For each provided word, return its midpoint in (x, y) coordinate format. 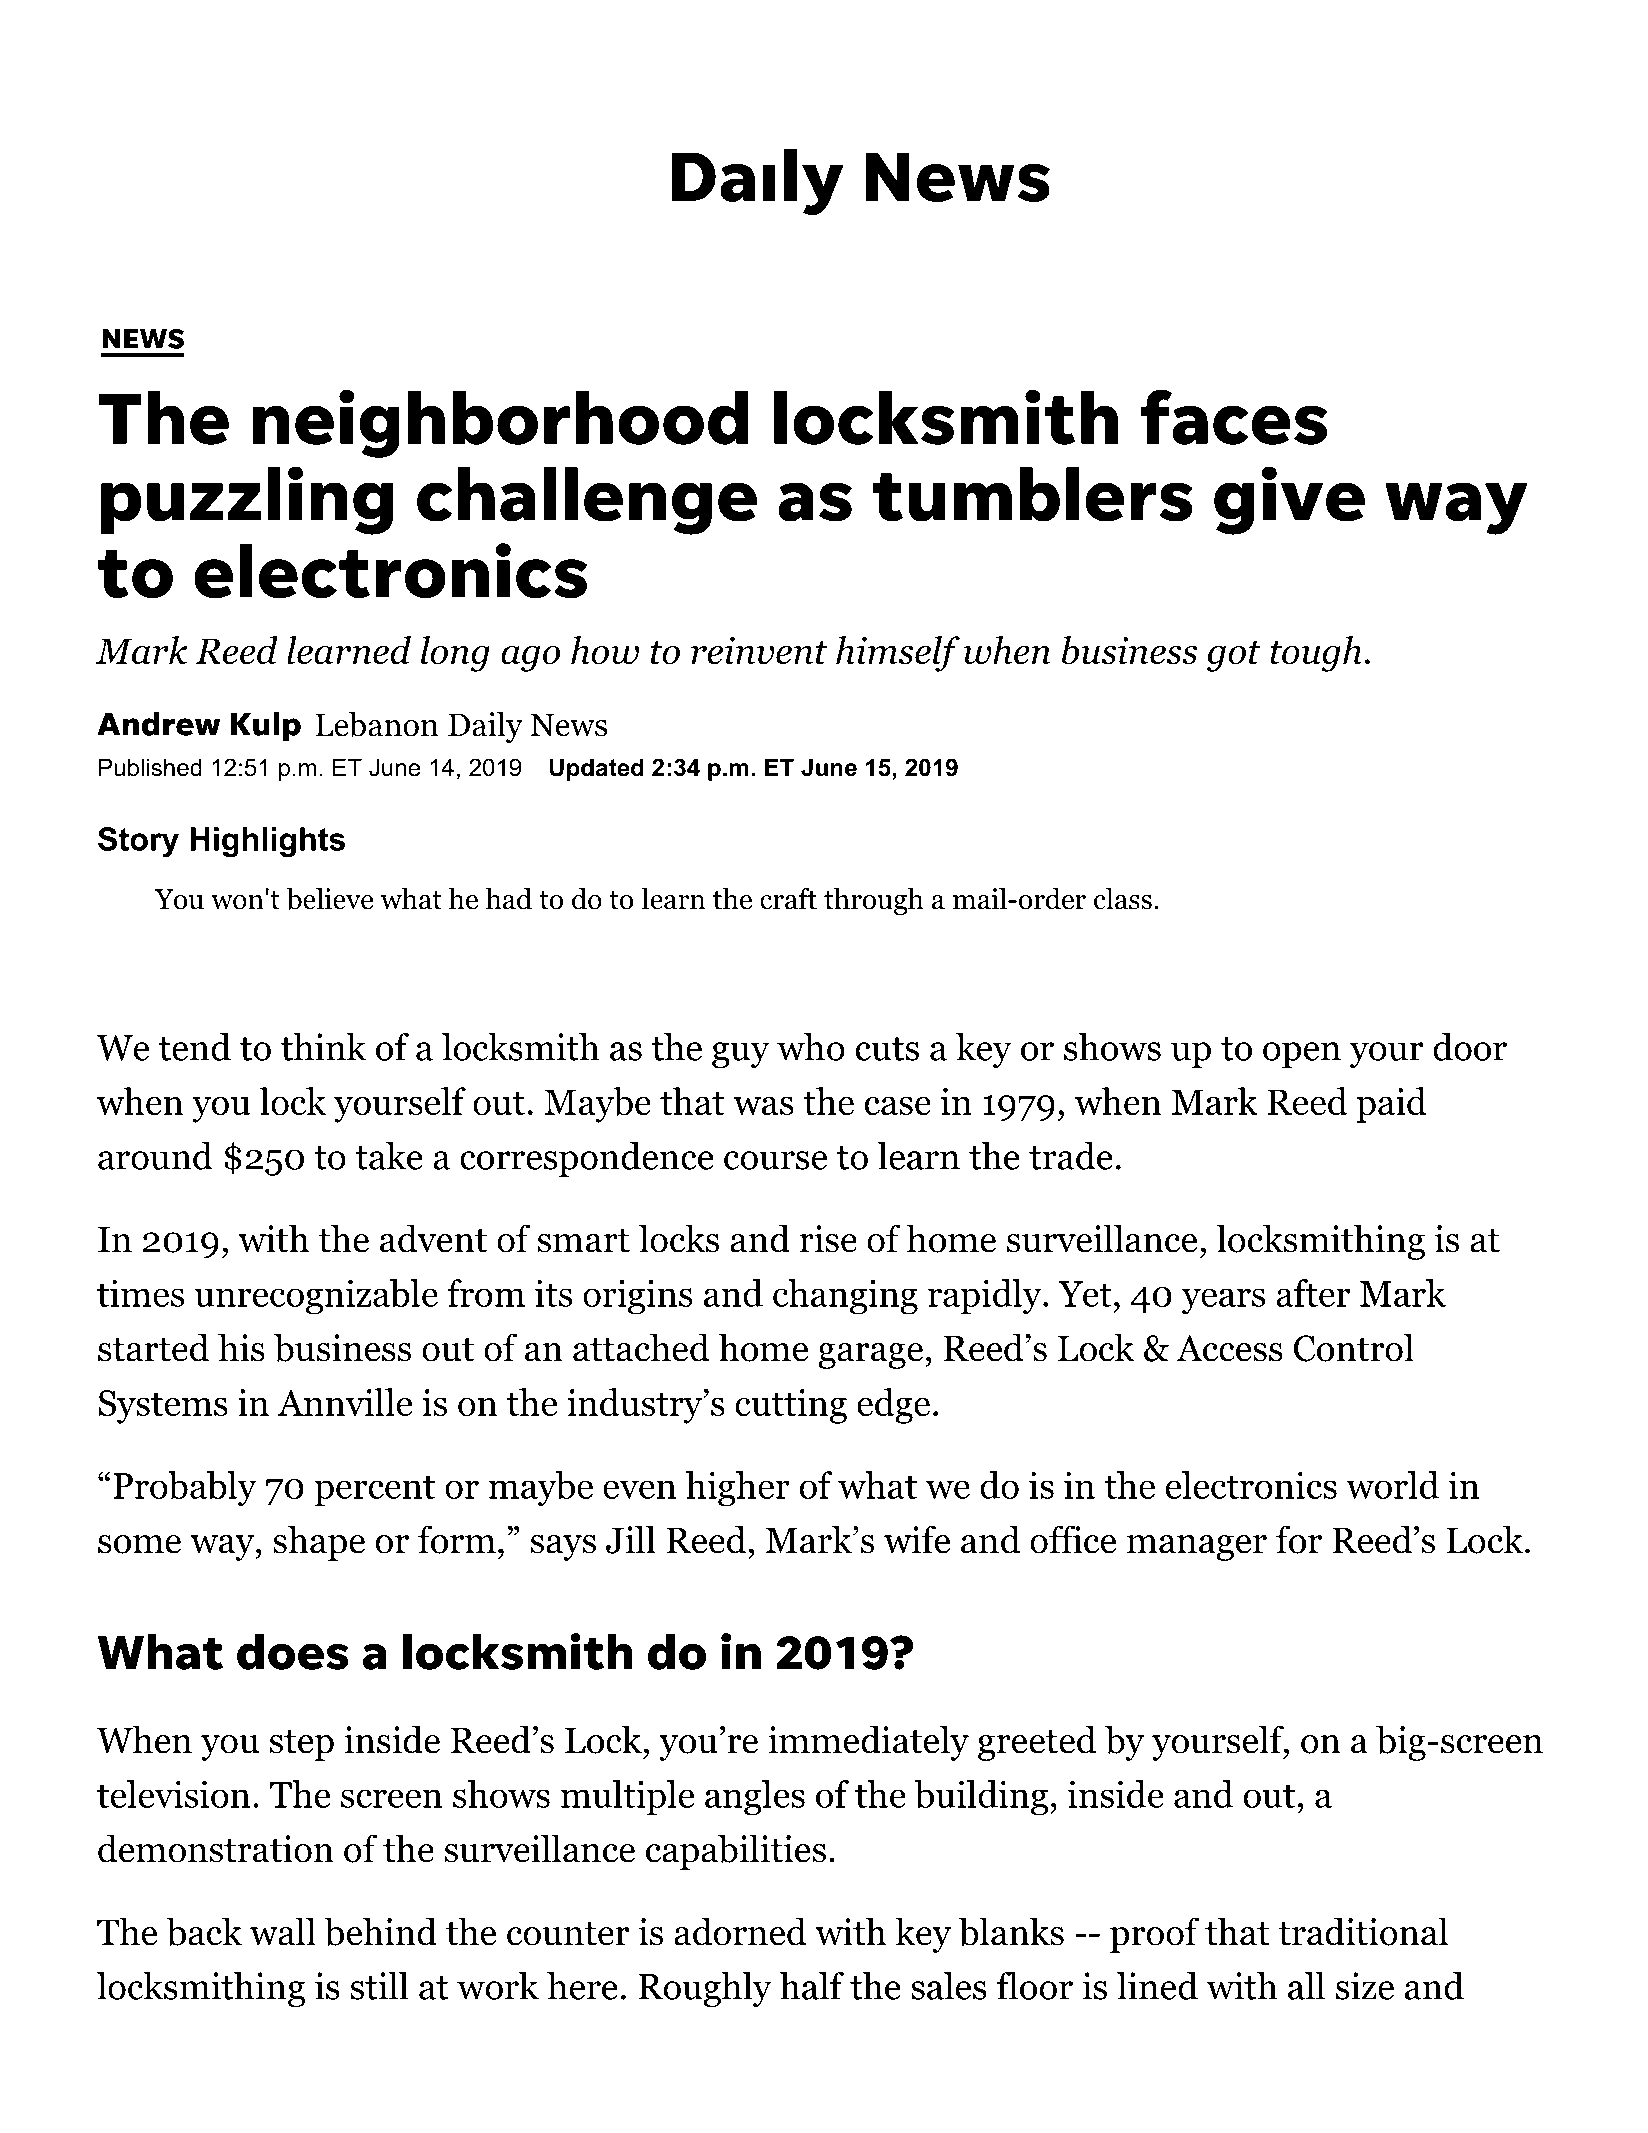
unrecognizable (316, 1297)
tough (1316, 654)
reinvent (759, 651)
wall (283, 1931)
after (1313, 1293)
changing (845, 1297)
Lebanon (377, 724)
